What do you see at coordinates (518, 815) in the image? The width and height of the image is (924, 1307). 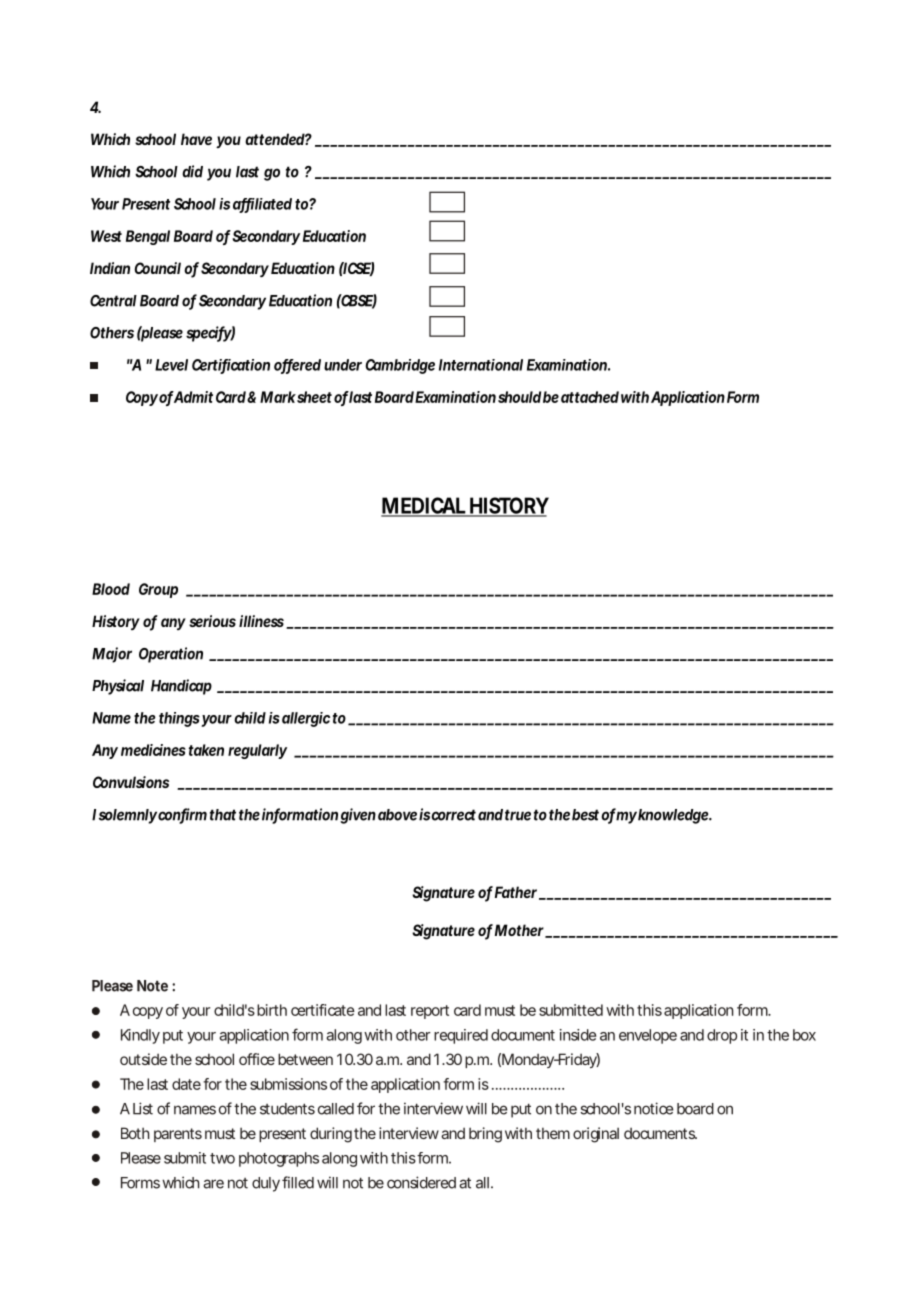 I see `true` at bounding box center [518, 815].
